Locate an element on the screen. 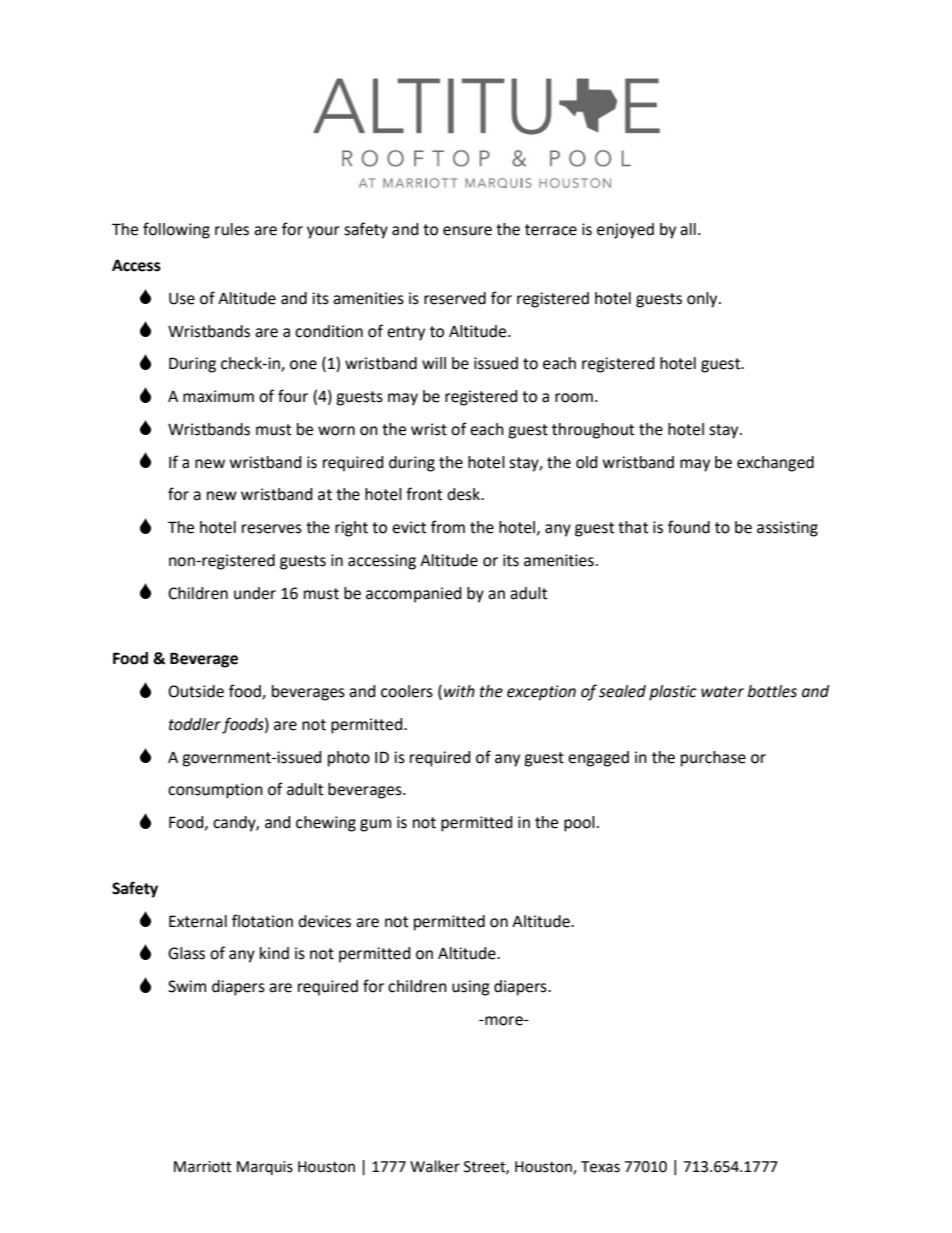  all is located at coordinates (688, 229).
